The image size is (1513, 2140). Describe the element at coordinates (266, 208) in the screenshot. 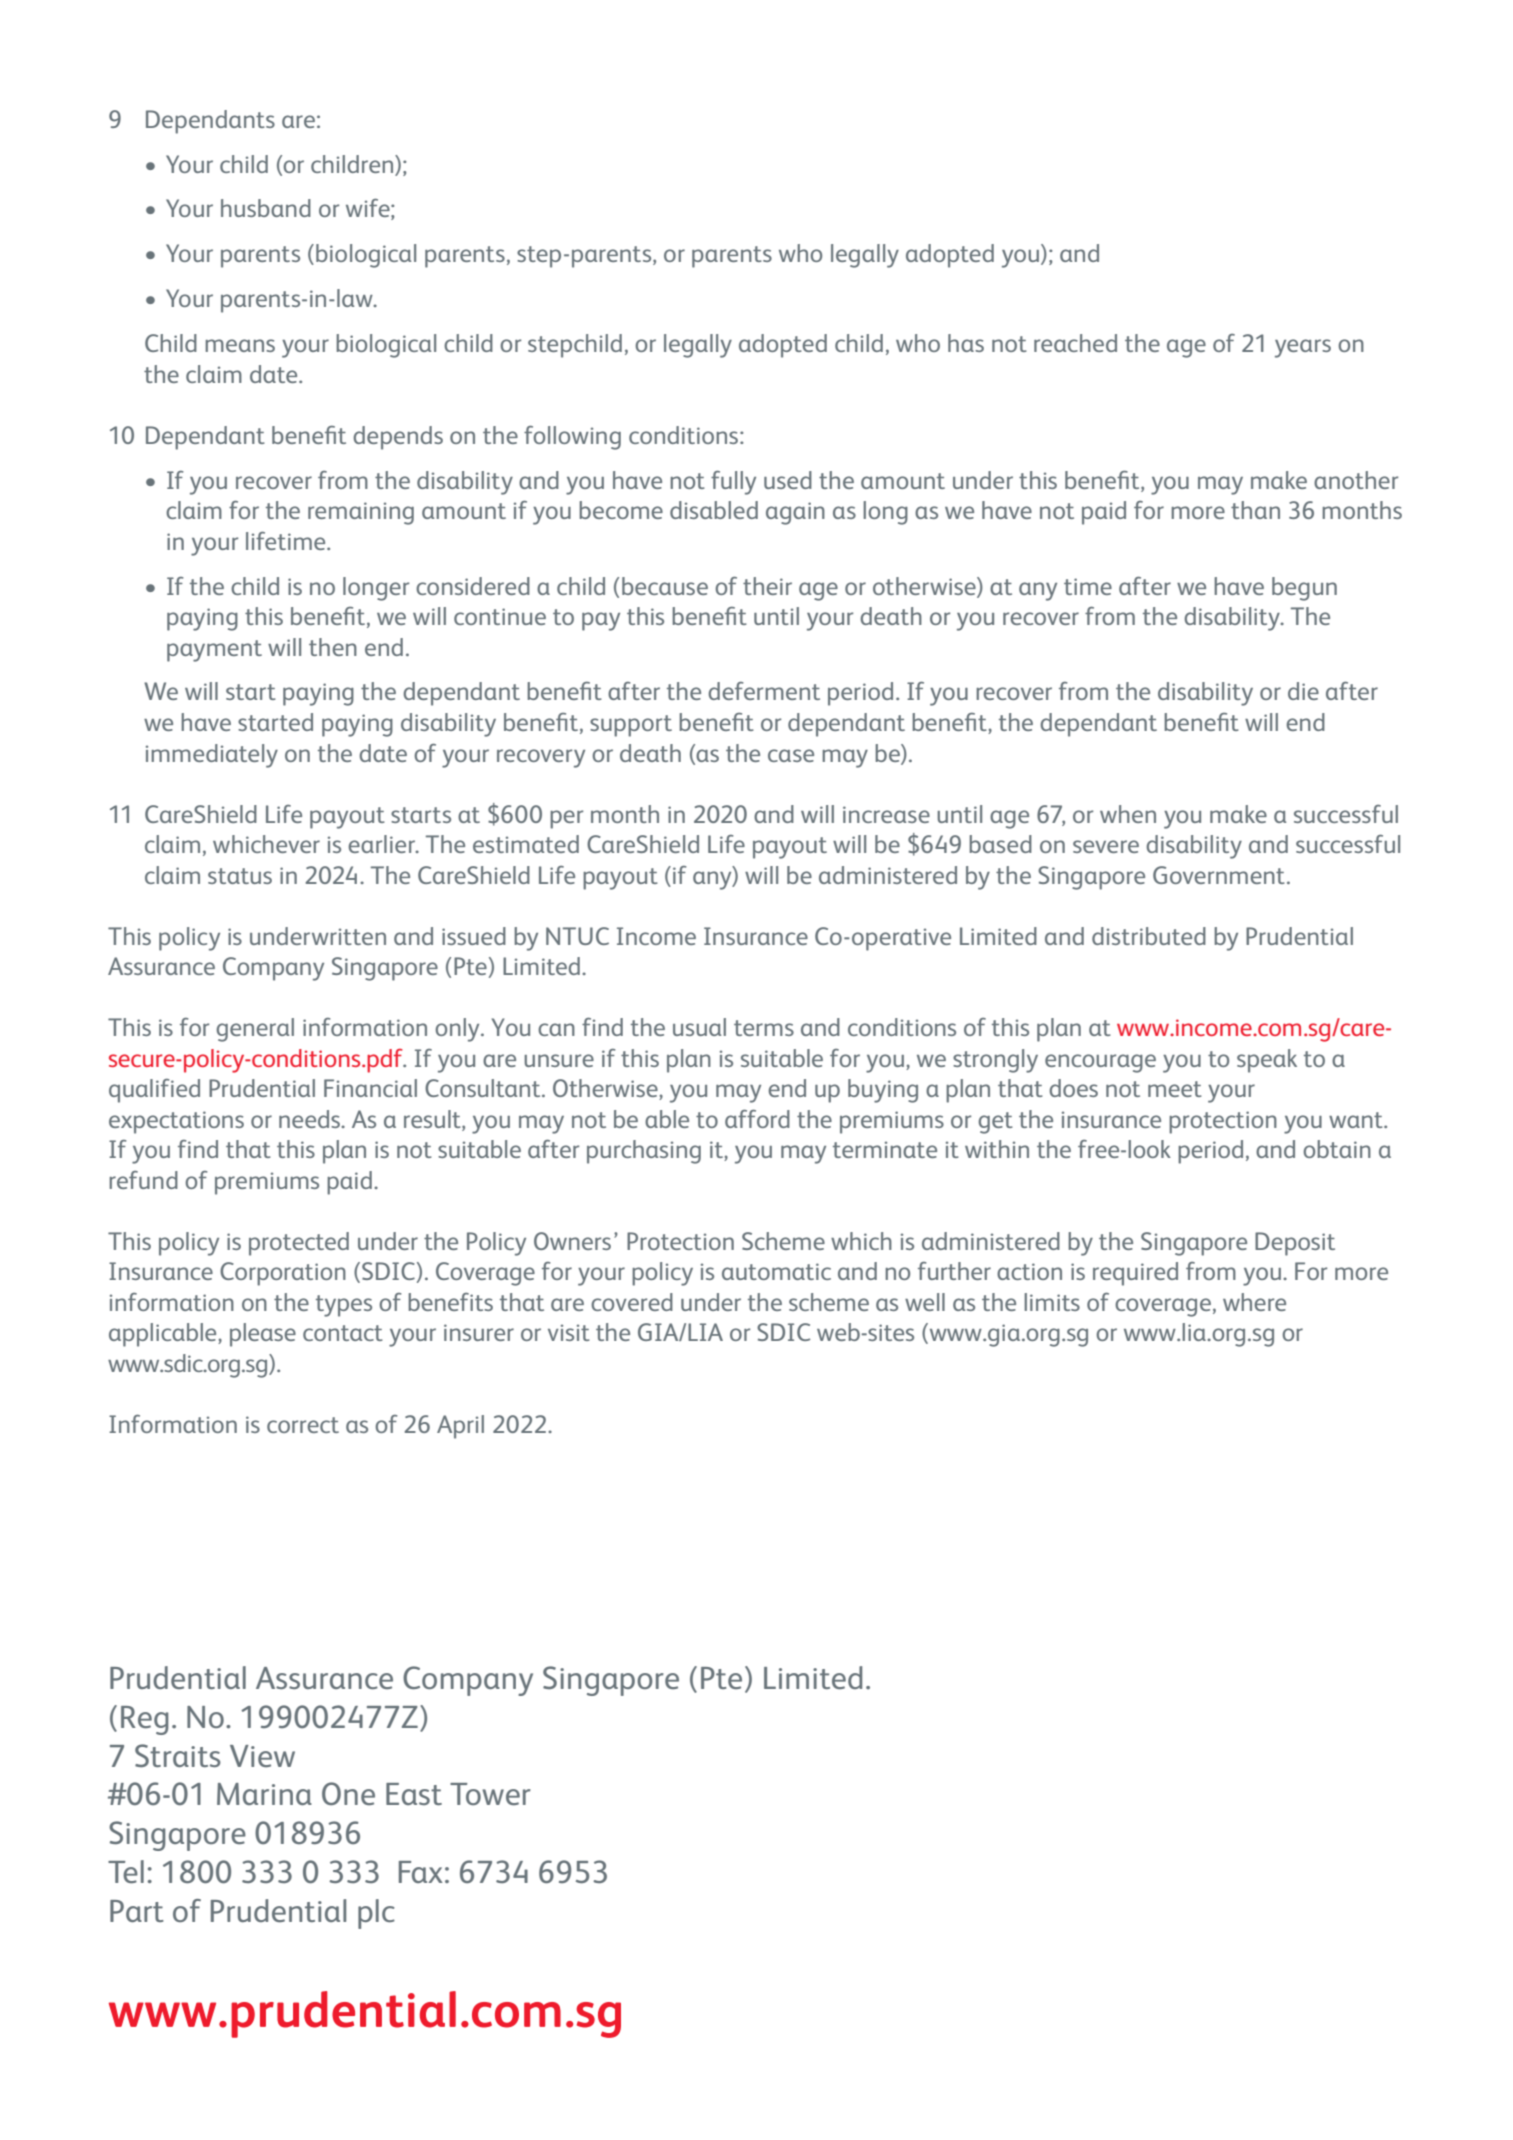

I see `husband` at that location.
